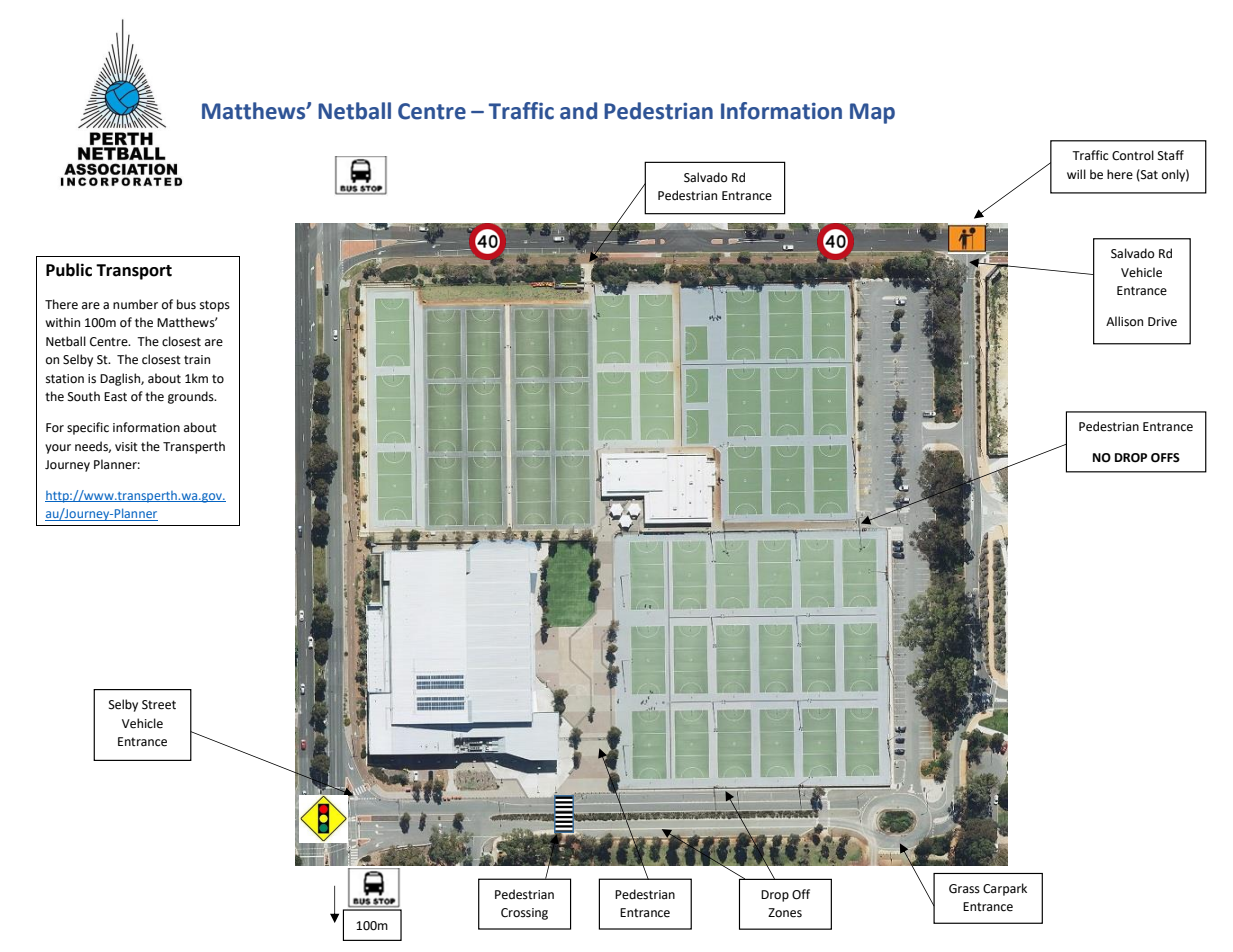  What do you see at coordinates (192, 397) in the image?
I see `grounds` at bounding box center [192, 397].
